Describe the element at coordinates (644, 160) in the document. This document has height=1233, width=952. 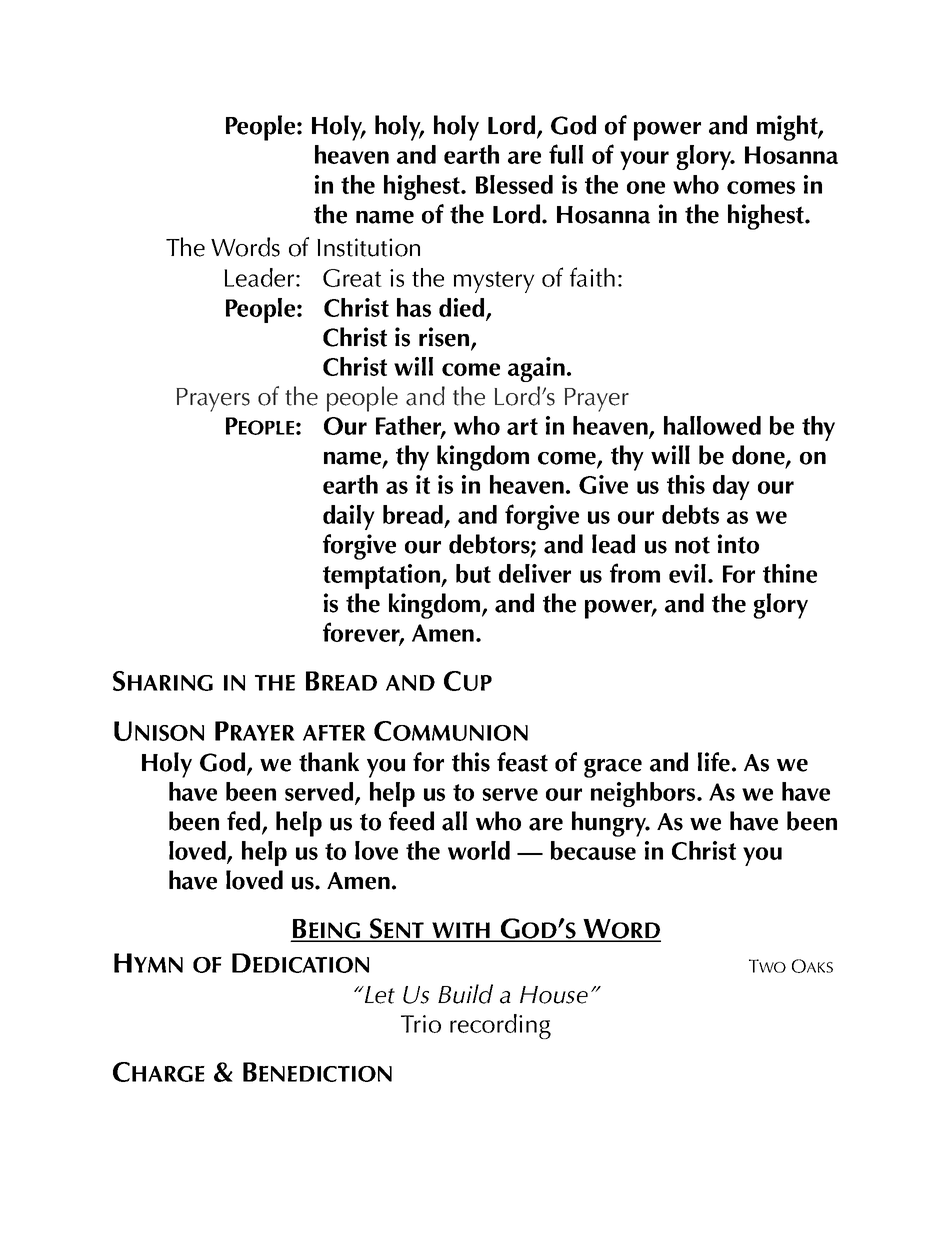
I see `your` at that location.
